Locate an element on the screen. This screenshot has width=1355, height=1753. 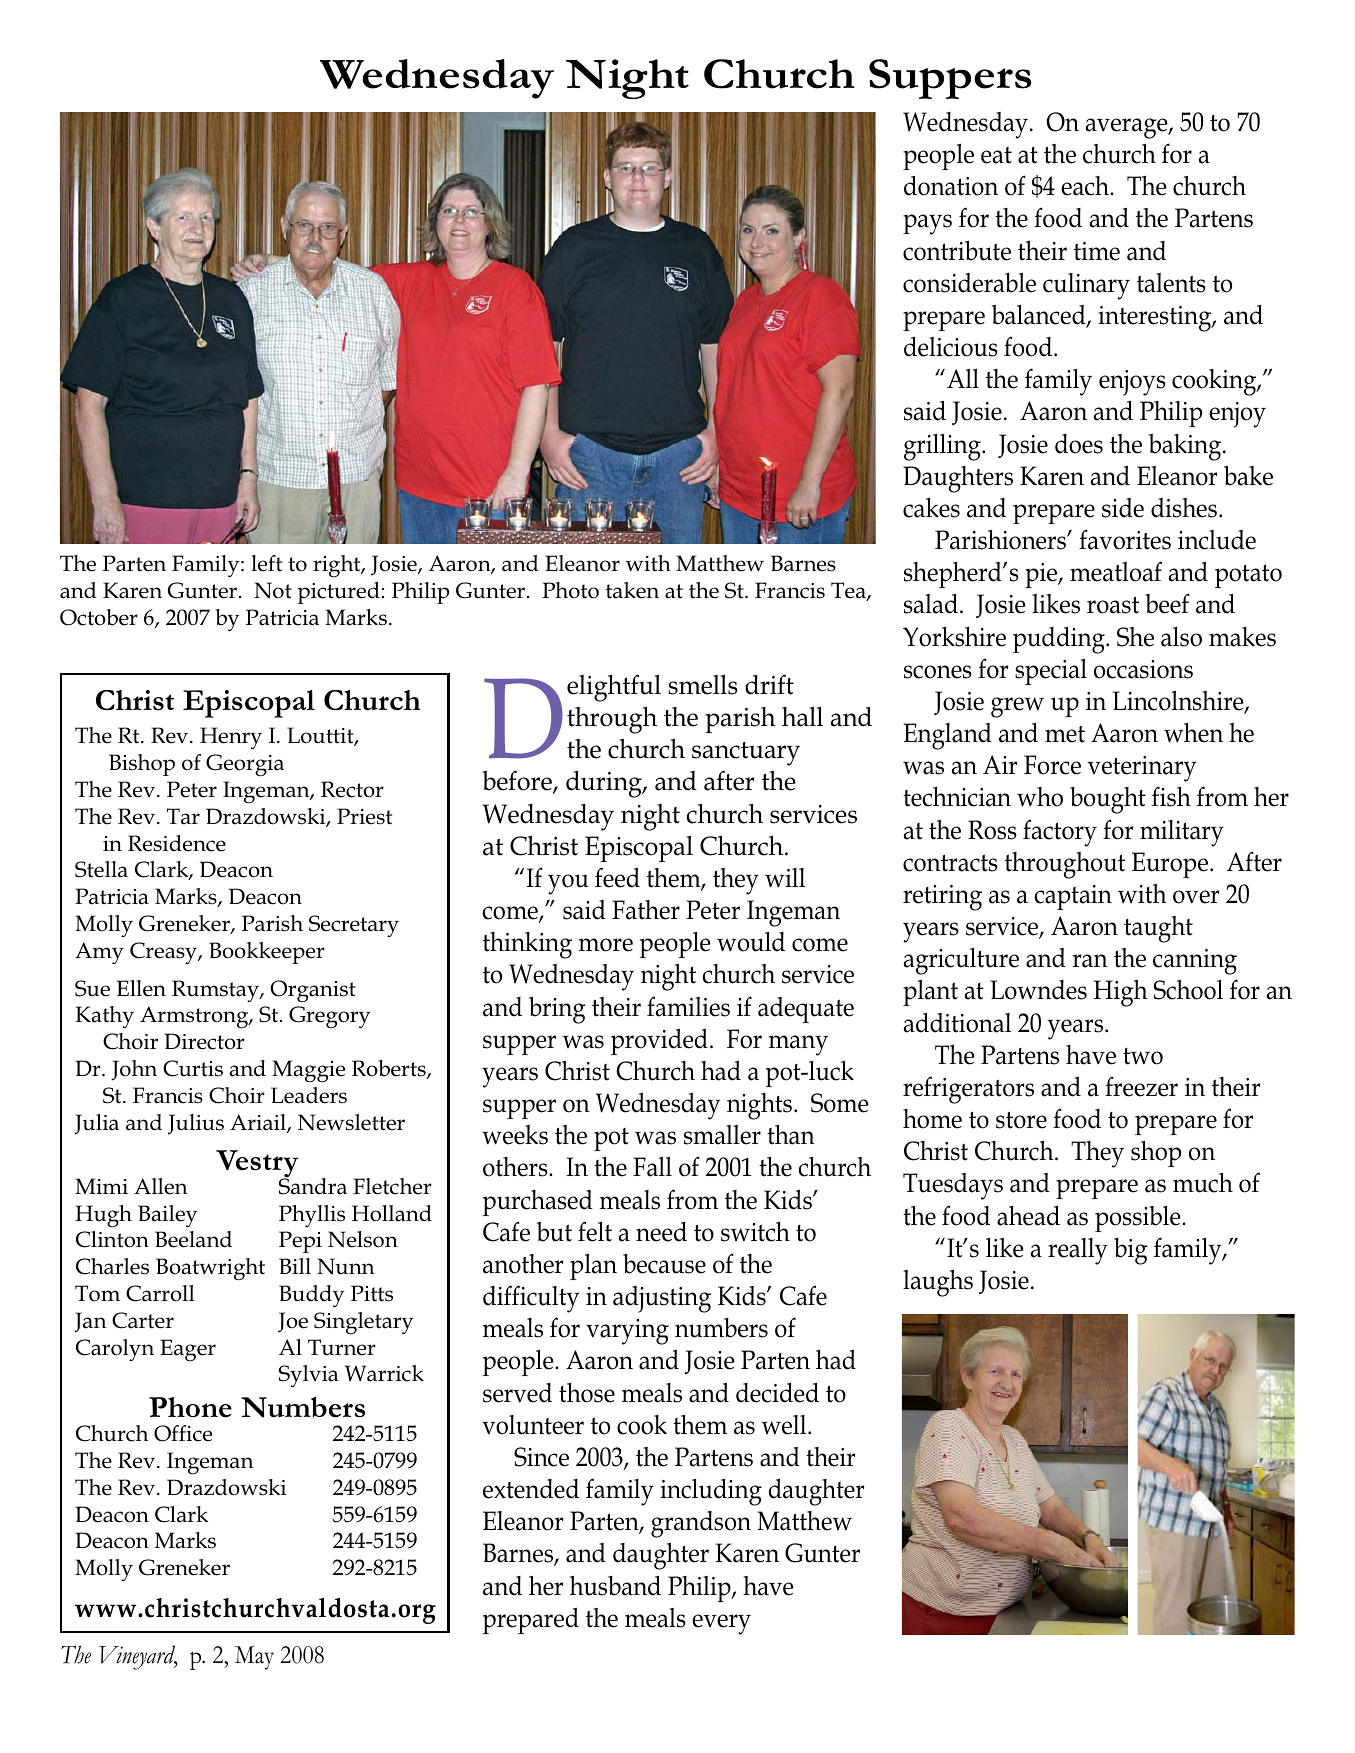
pictured is located at coordinates (339, 593).
